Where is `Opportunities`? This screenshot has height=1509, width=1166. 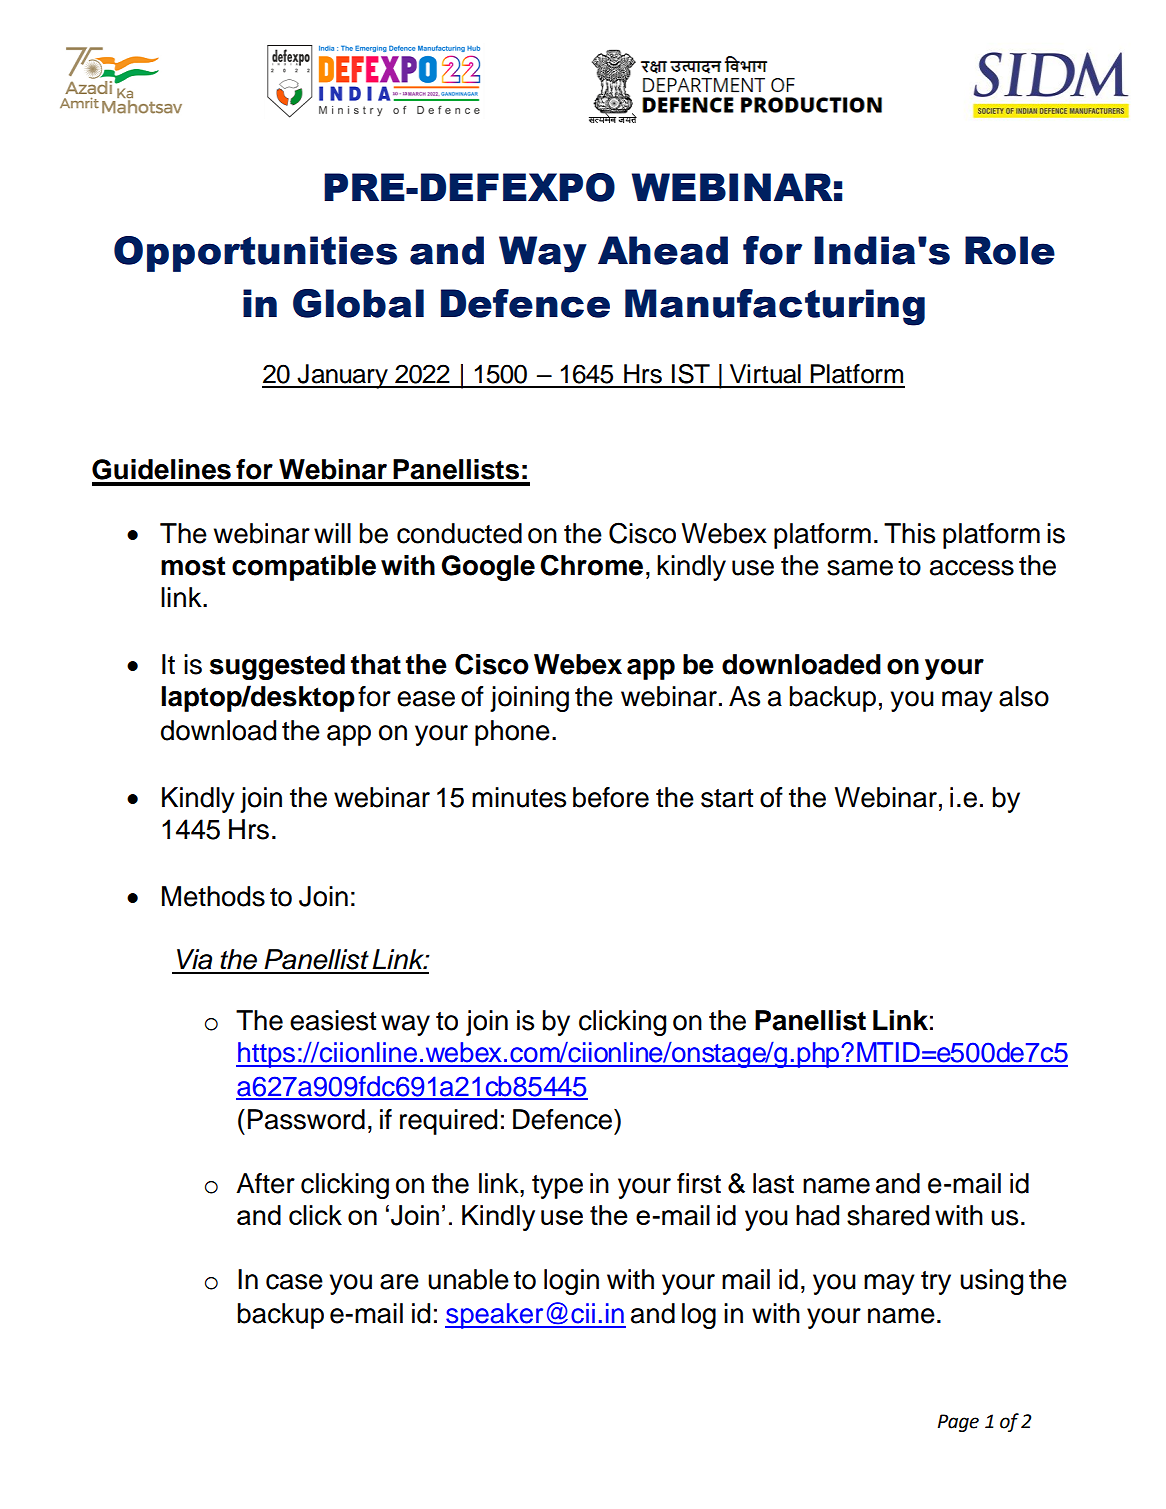 Opportunities is located at coordinates (255, 254).
